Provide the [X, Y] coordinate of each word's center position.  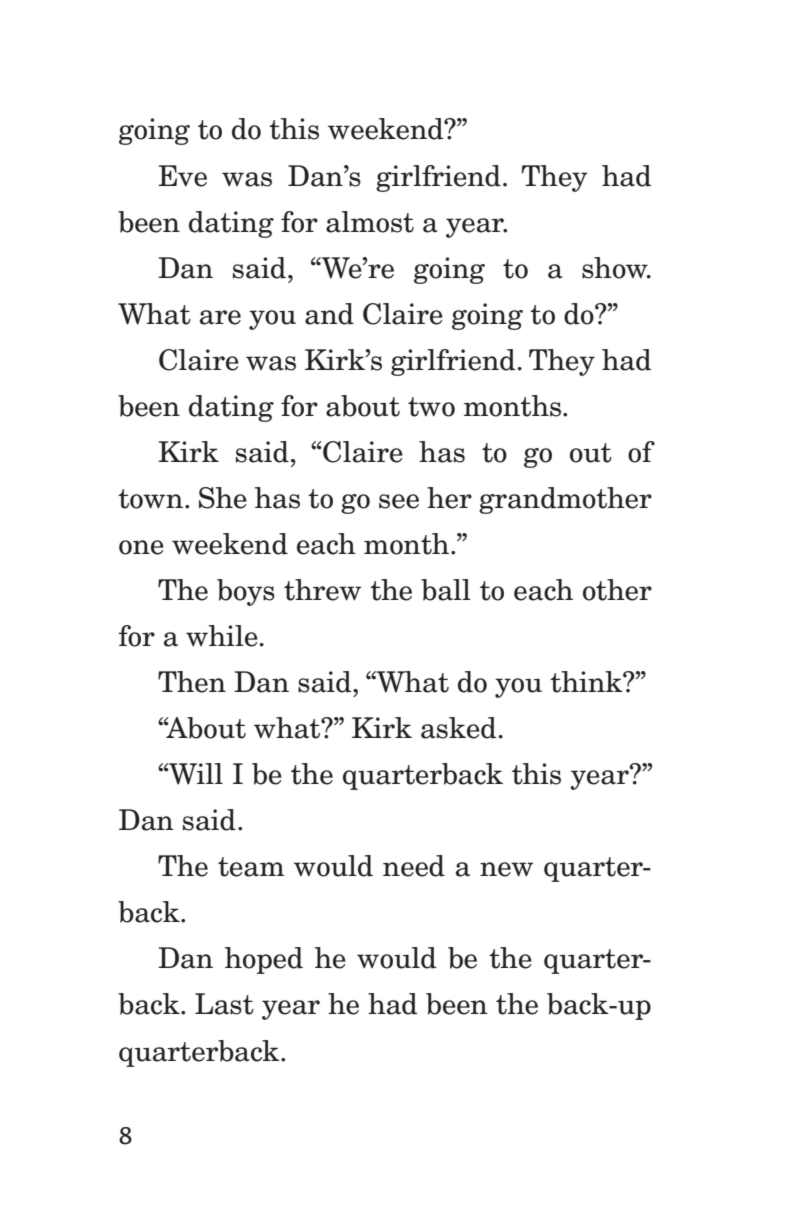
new [506, 869]
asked [458, 728]
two [431, 407]
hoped [264, 960]
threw [322, 590]
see [399, 501]
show [616, 268]
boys [246, 592]
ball [446, 590]
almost [370, 222]
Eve [182, 176]
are [220, 317]
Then [192, 682]
